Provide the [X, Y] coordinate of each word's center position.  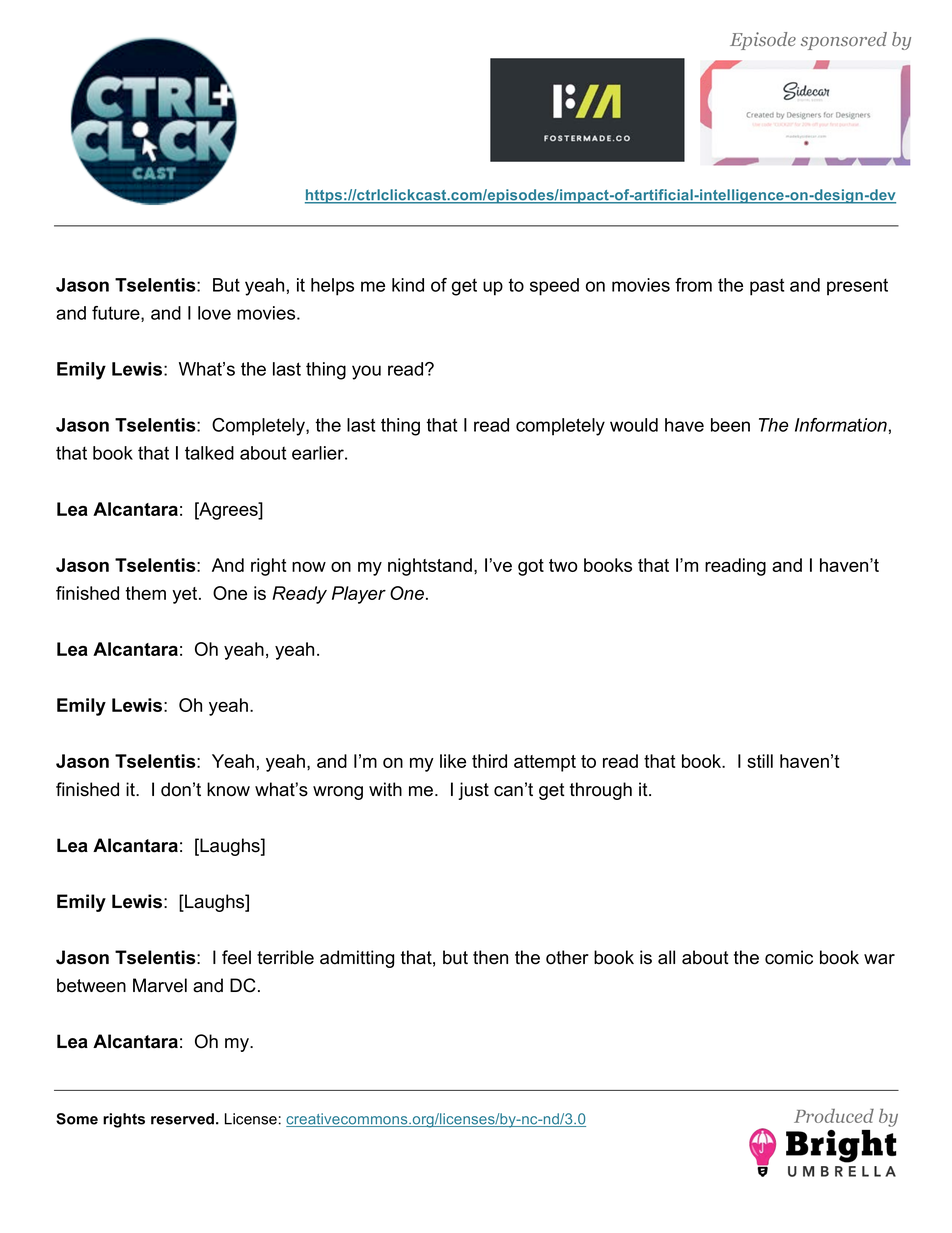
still [760, 761]
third [489, 761]
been [730, 425]
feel [236, 957]
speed [554, 287]
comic [789, 957]
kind [408, 285]
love [214, 313]
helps [332, 287]
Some [77, 1119]
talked [209, 453]
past [767, 287]
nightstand [430, 567]
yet [186, 595]
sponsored [844, 41]
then [490, 957]
